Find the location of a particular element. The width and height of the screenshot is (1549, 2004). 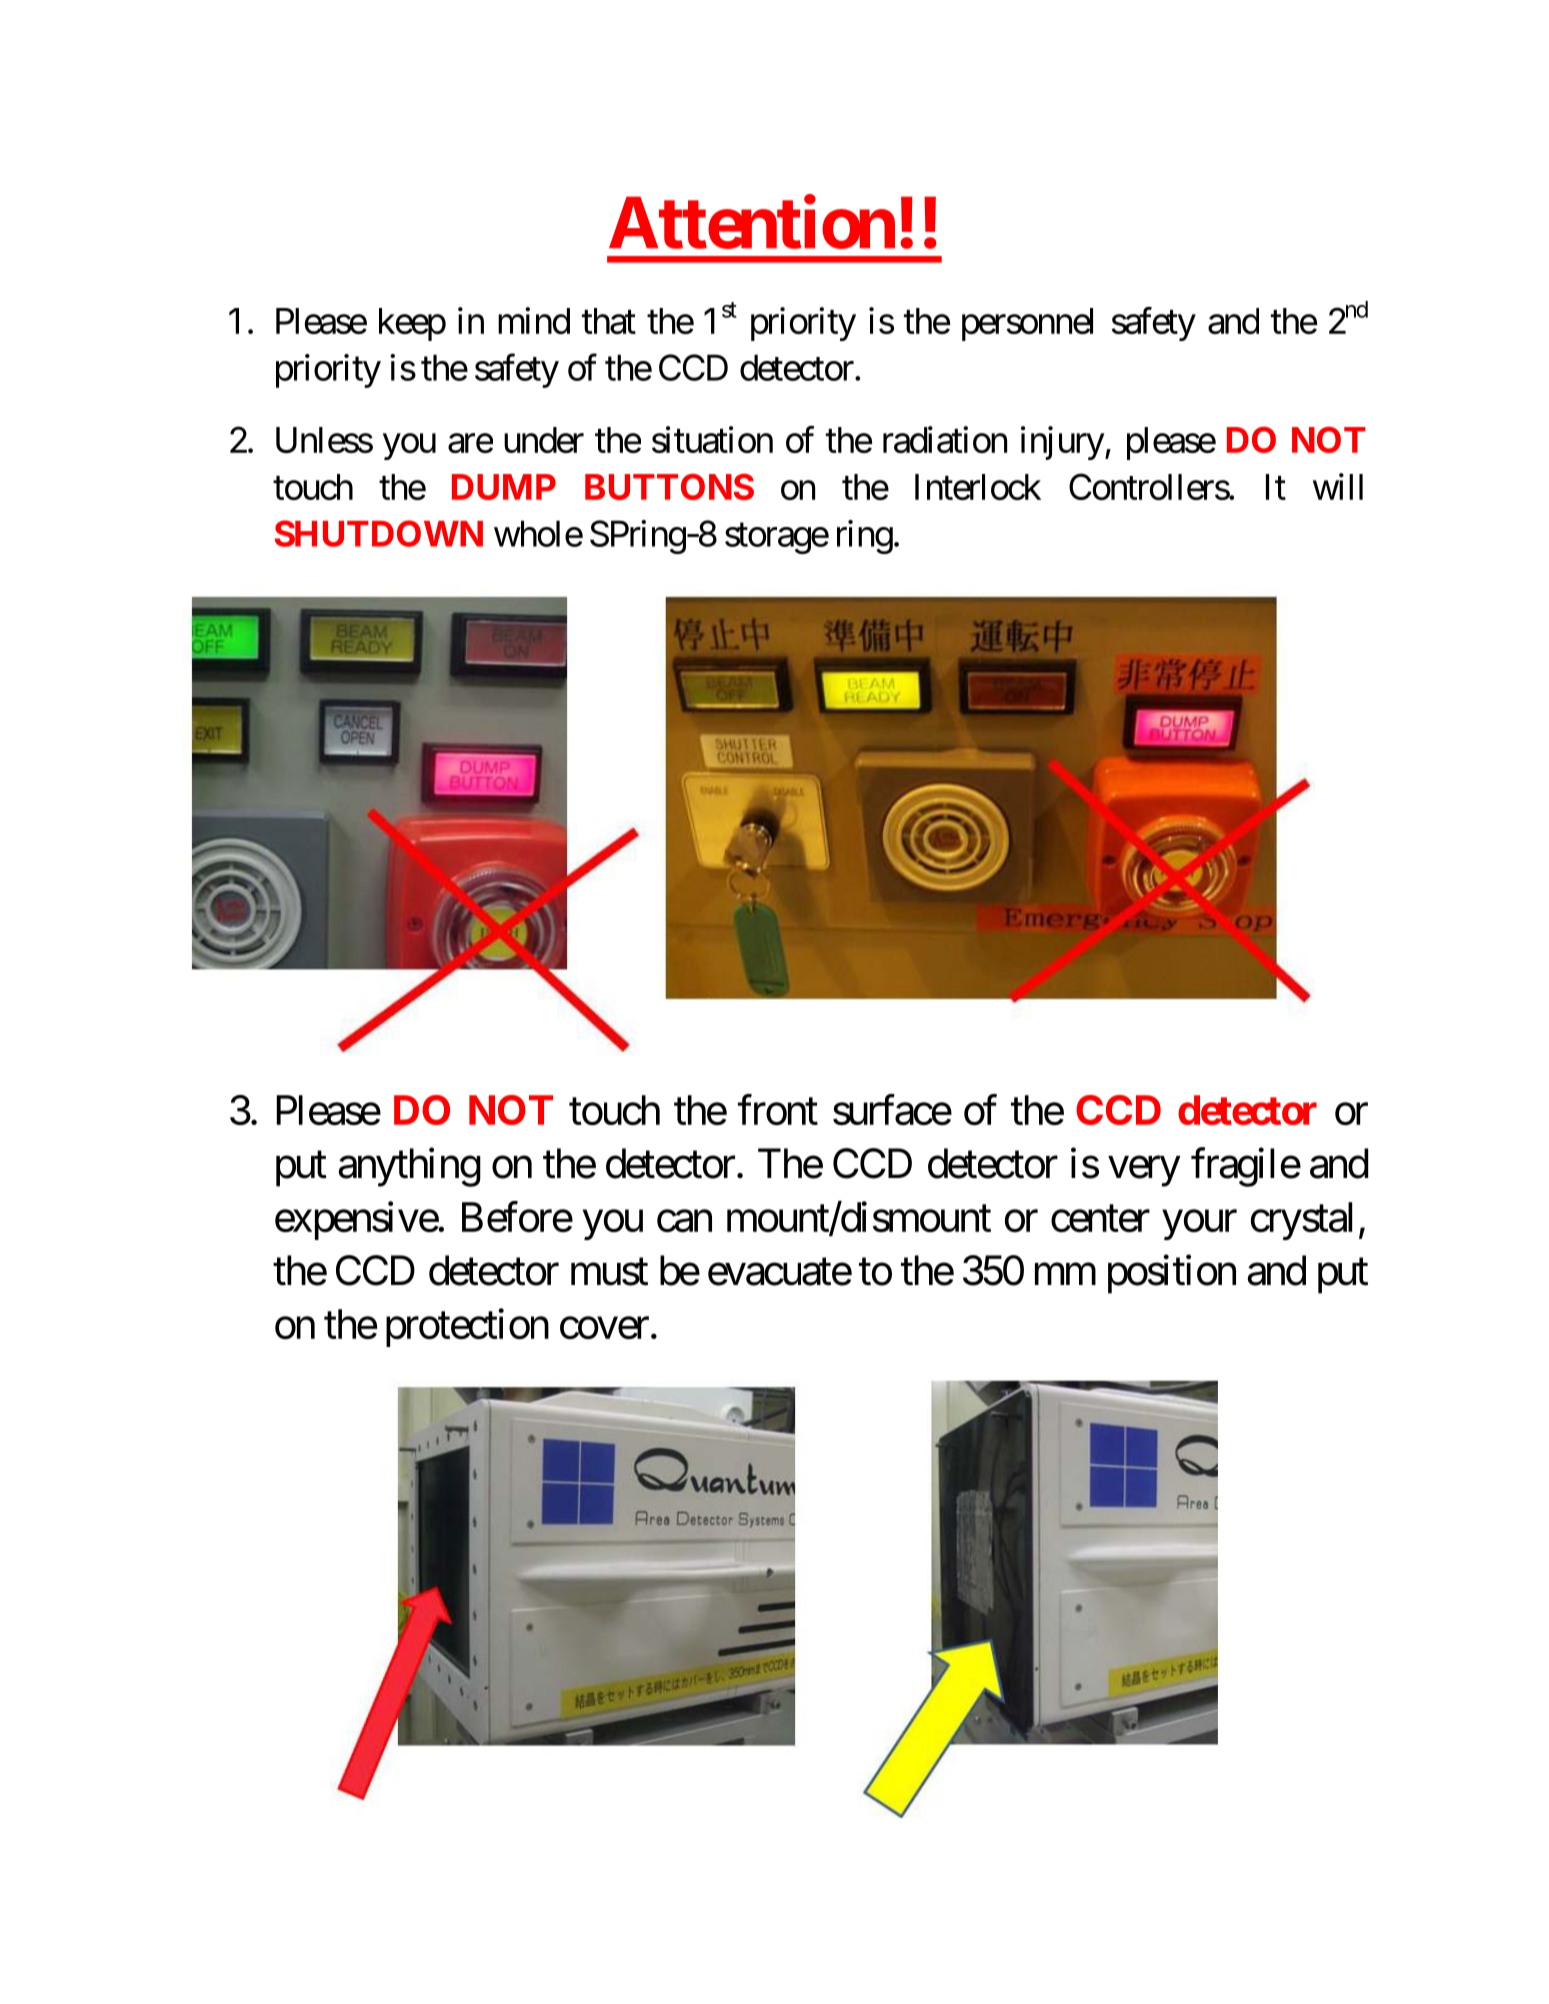

front is located at coordinates (778, 1110).
